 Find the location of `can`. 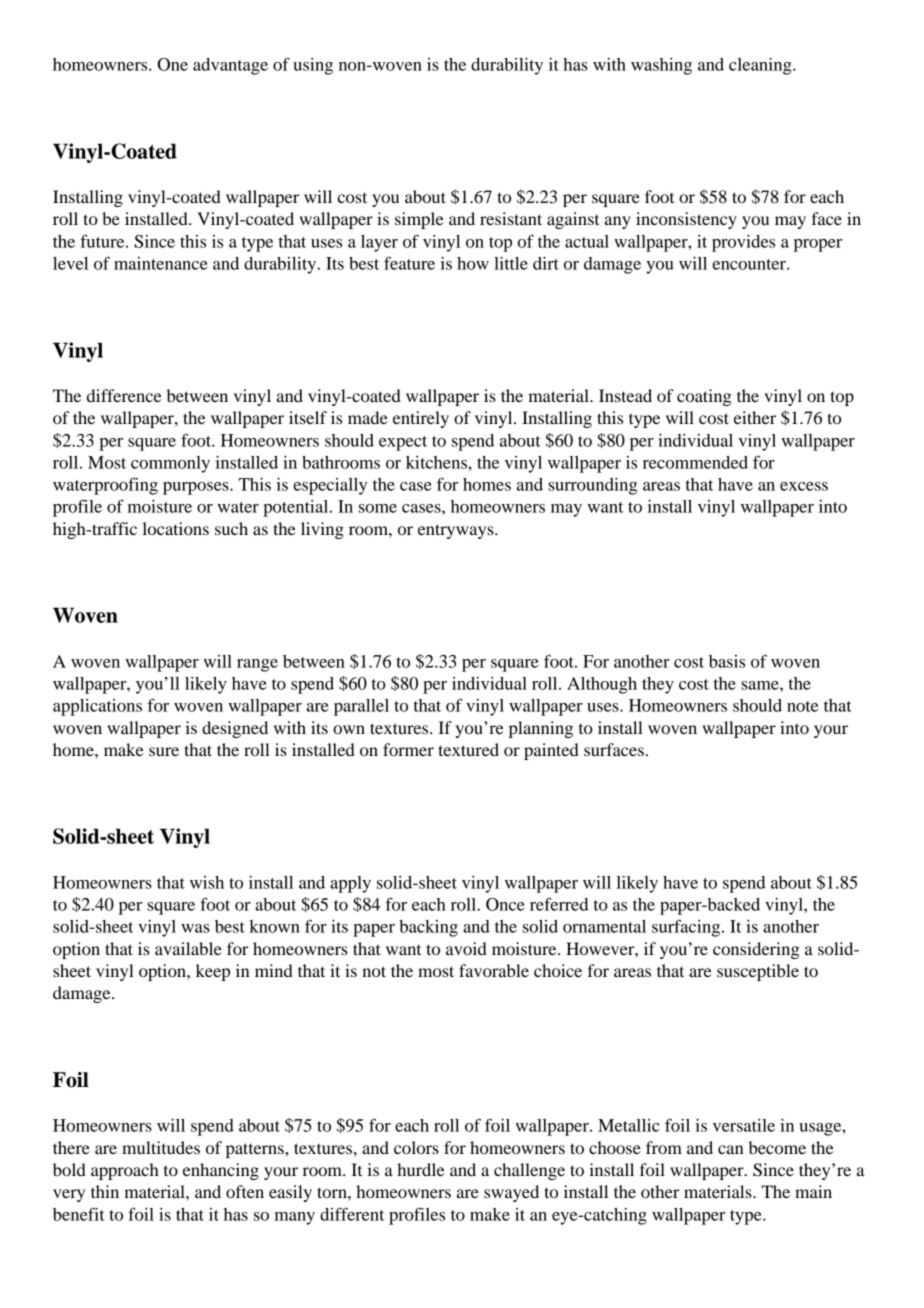

can is located at coordinates (731, 1149).
